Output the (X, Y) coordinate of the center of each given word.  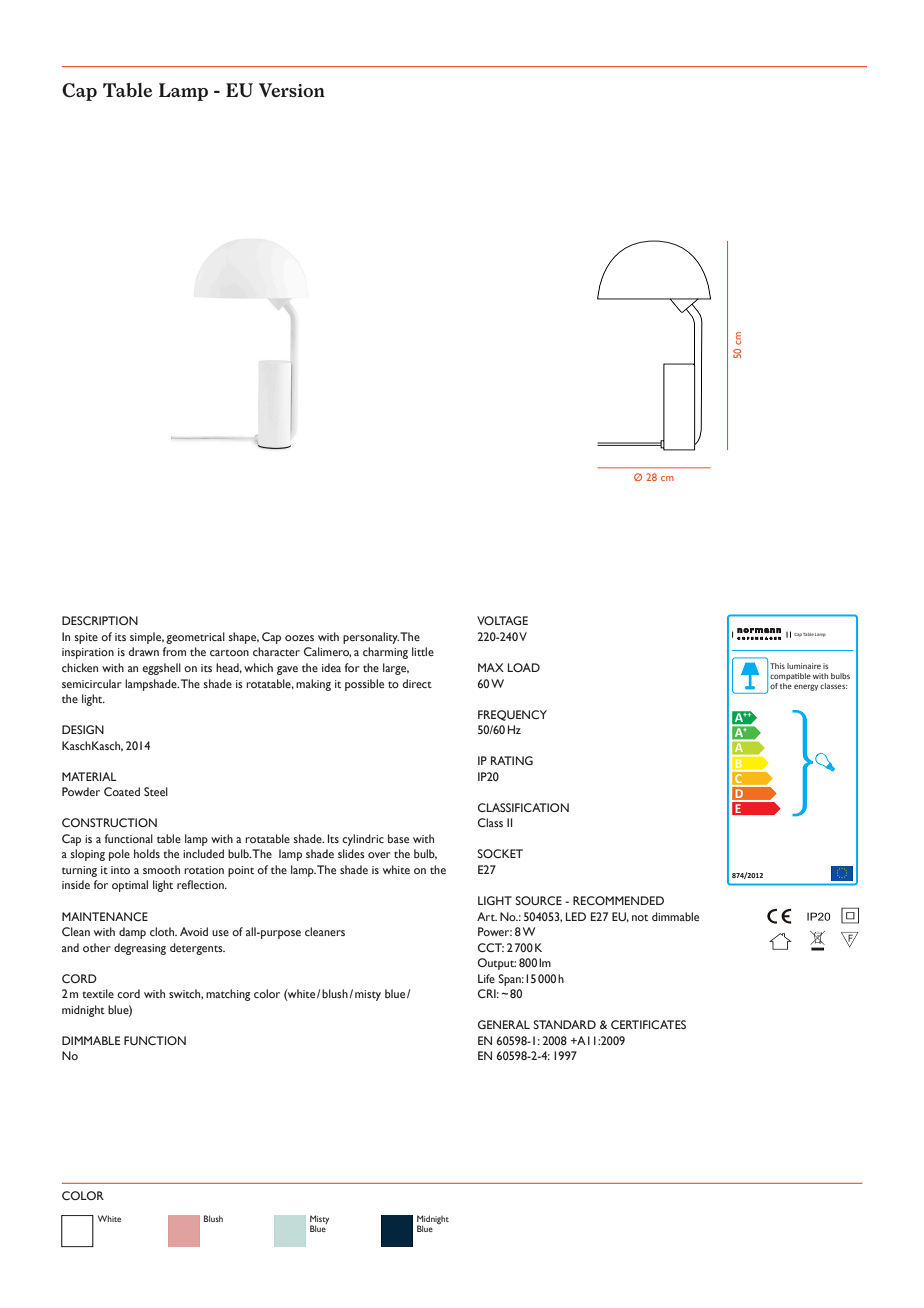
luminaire (804, 666)
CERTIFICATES (648, 1024)
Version (292, 90)
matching (228, 995)
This (777, 666)
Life (486, 978)
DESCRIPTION (100, 620)
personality (371, 638)
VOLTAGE (502, 620)
